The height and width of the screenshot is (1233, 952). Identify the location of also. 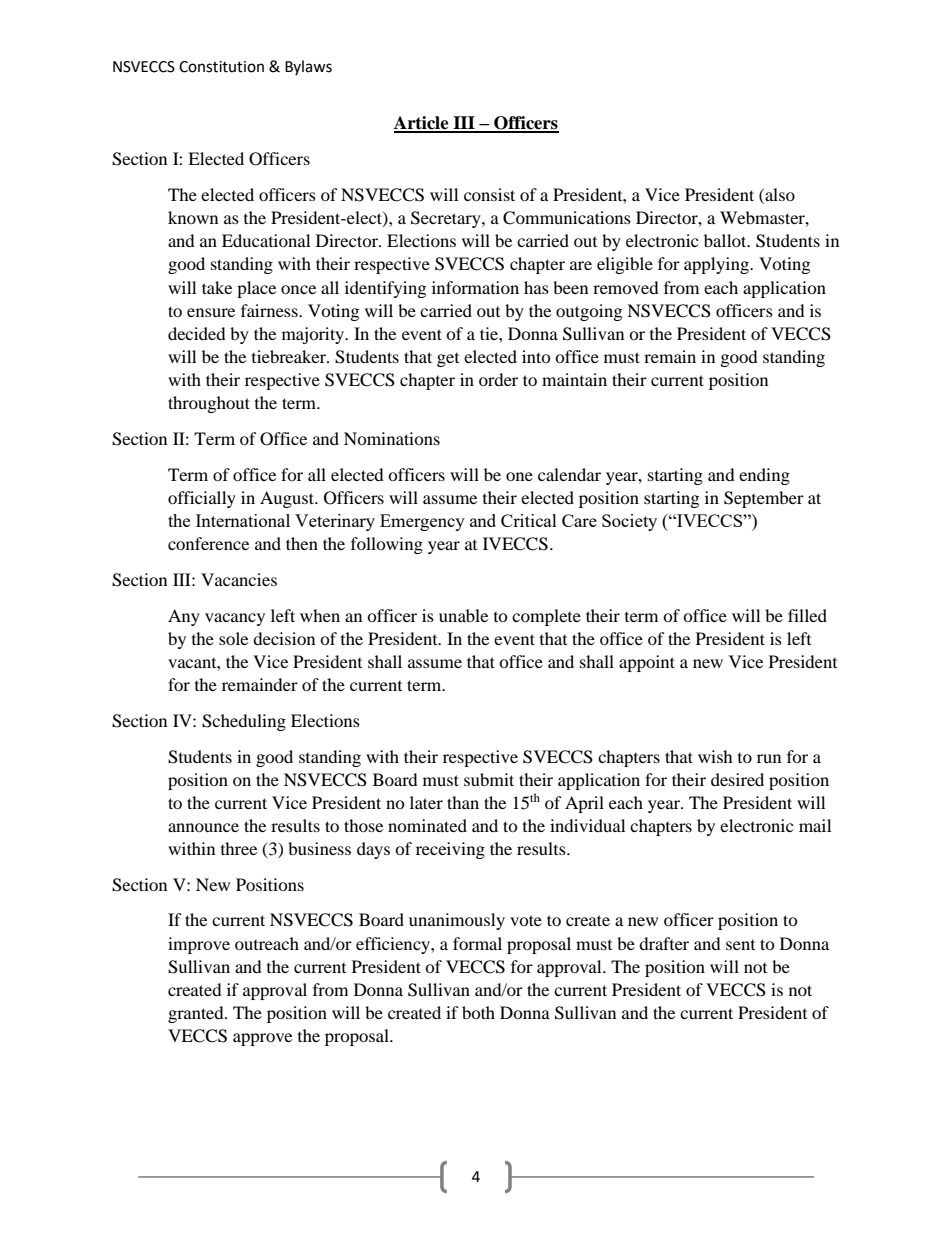
(779, 194).
